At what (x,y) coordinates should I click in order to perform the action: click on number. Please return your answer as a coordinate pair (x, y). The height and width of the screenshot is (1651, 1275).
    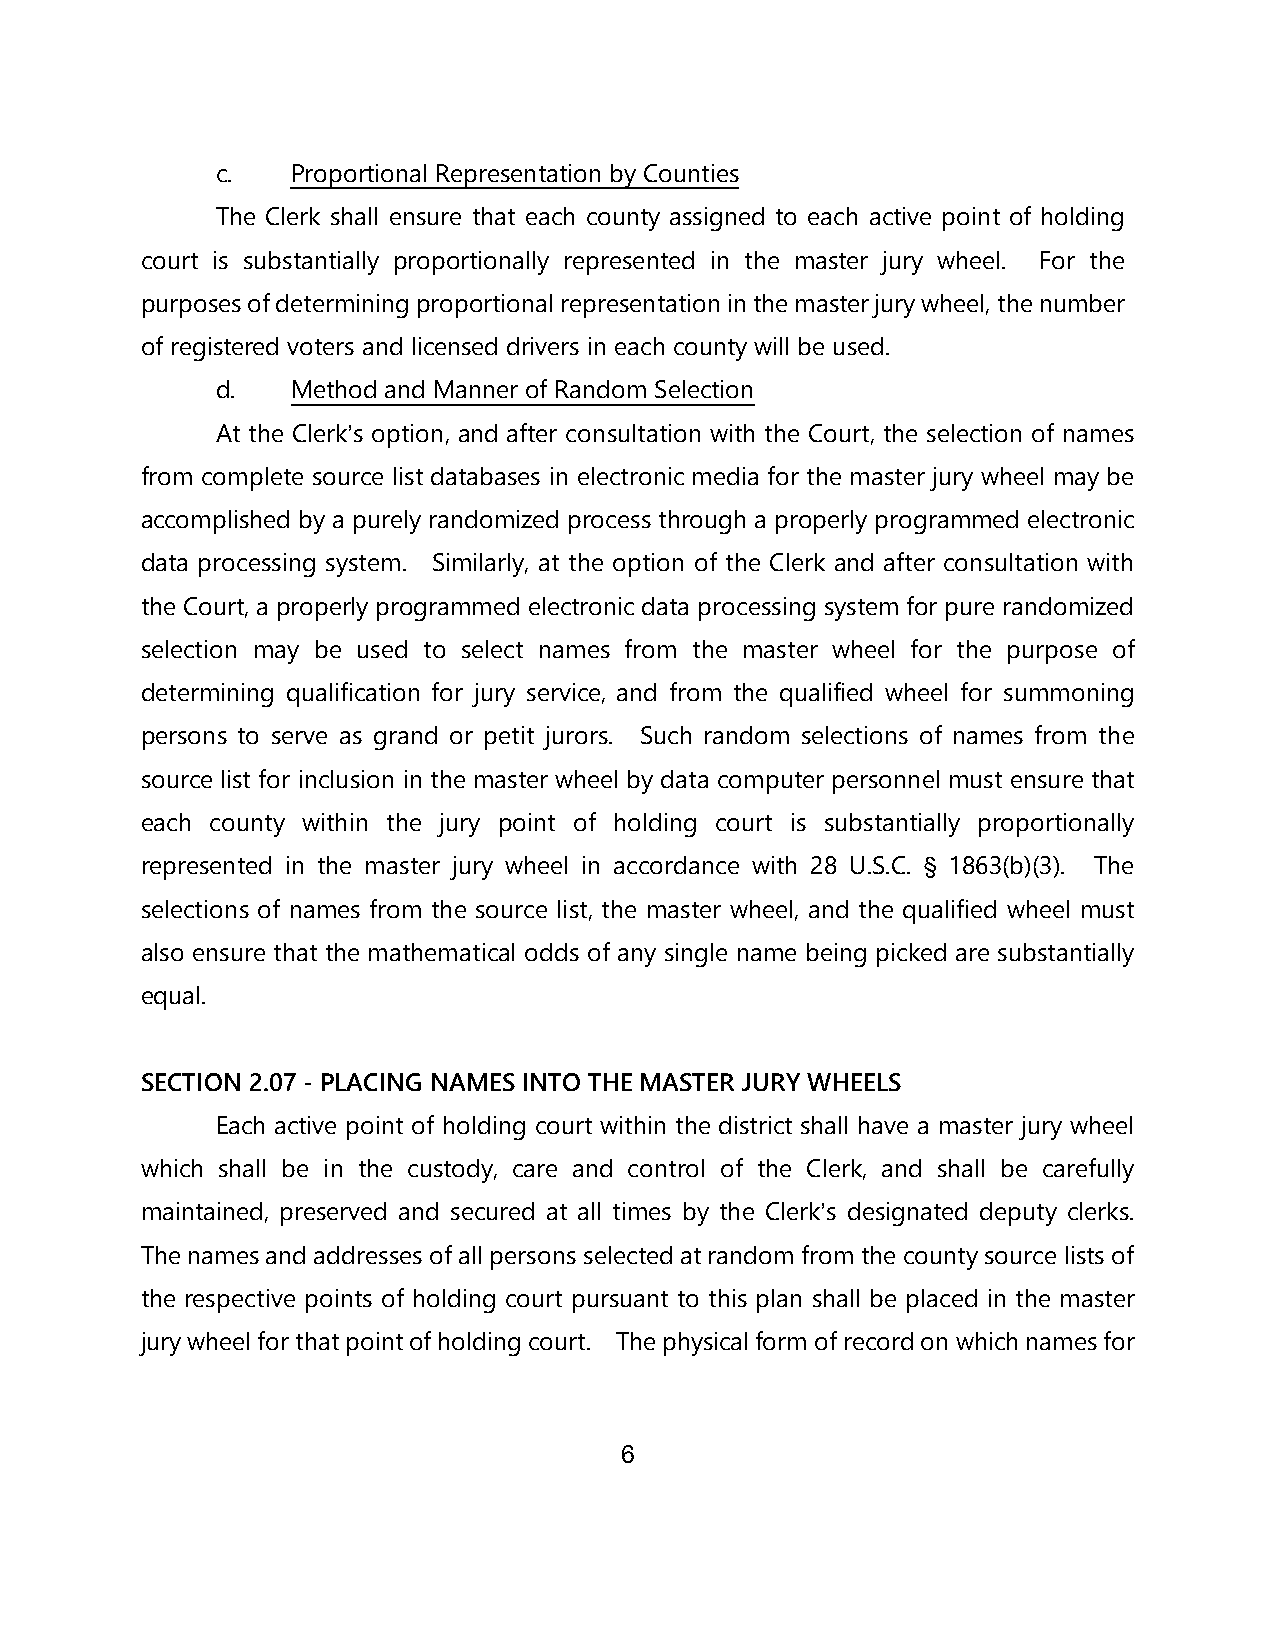
    Looking at the image, I should click on (1083, 303).
